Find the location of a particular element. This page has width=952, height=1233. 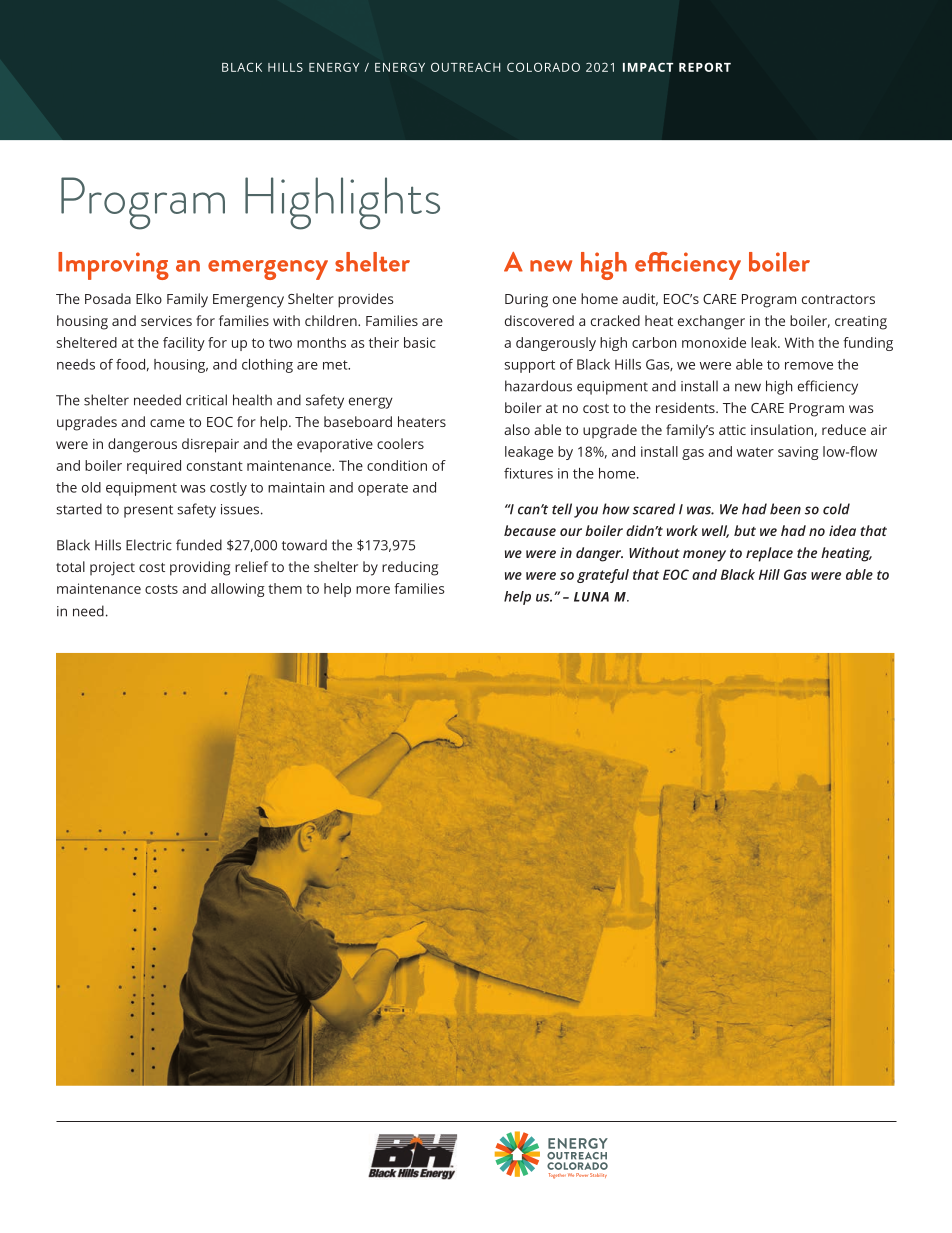

During is located at coordinates (526, 301).
